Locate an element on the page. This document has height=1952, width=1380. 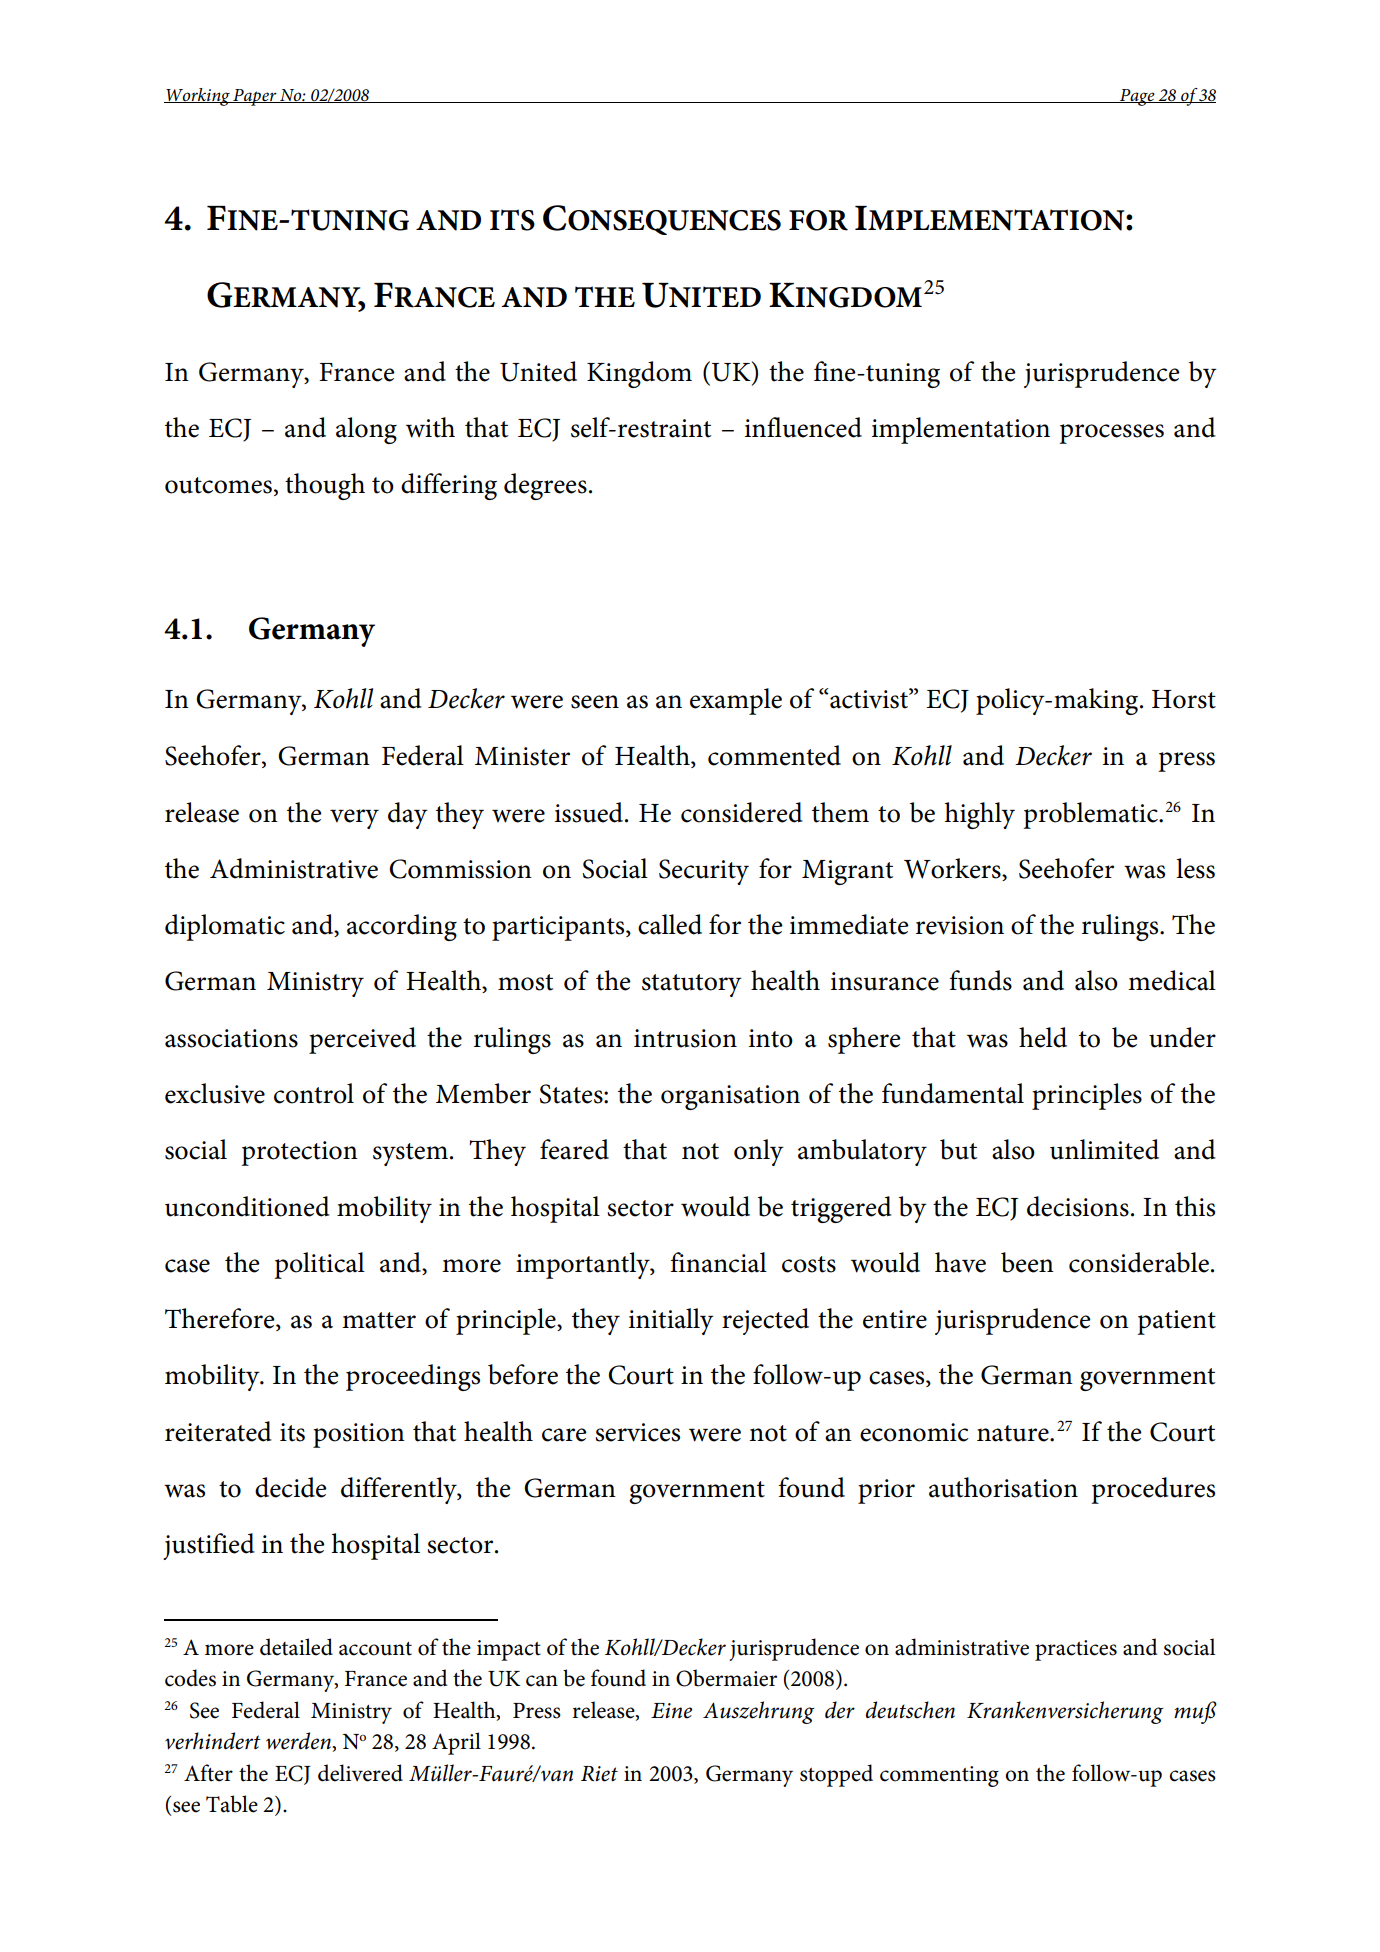
werden is located at coordinates (299, 1741).
